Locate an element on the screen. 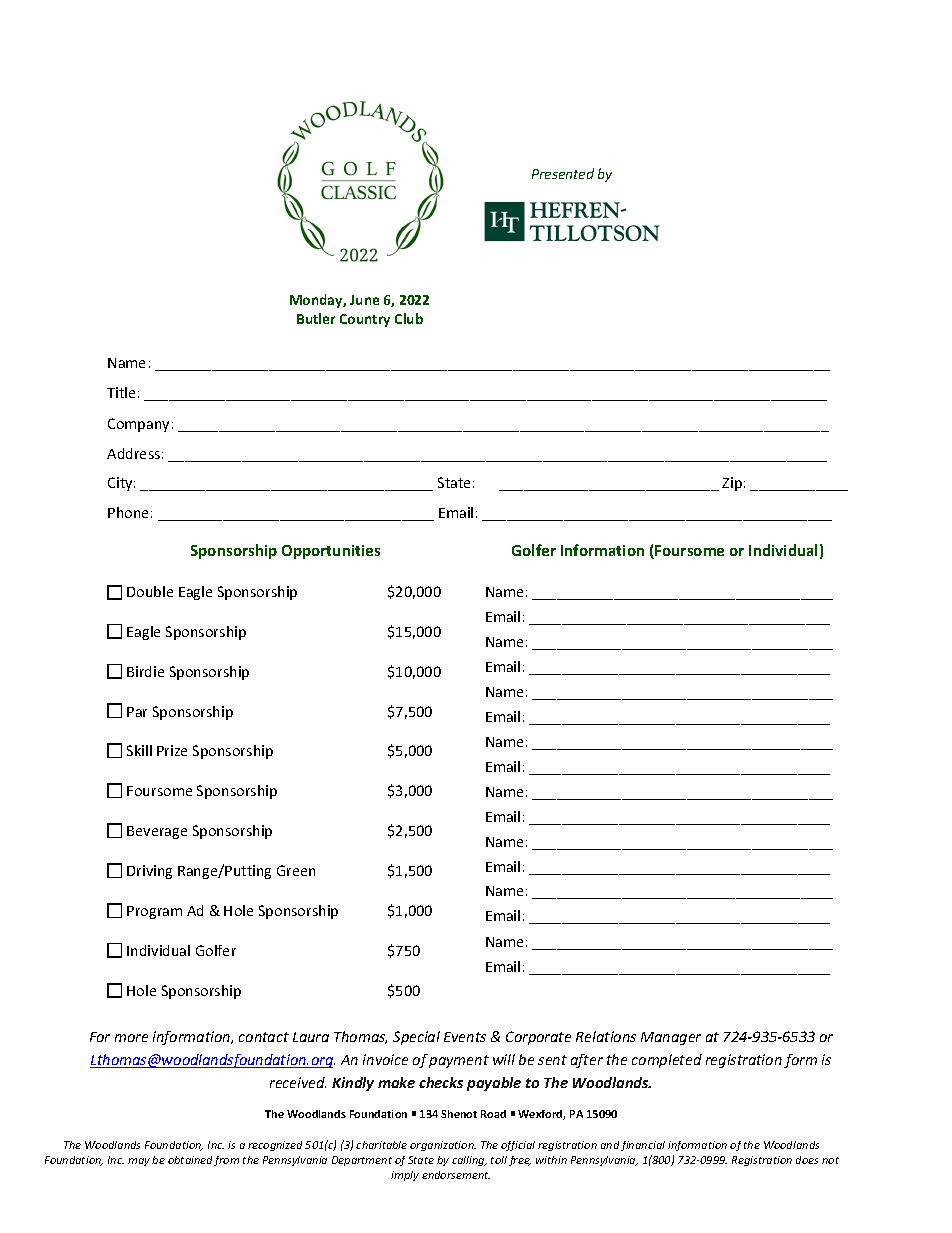 The image size is (952, 1233). June is located at coordinates (364, 300).
